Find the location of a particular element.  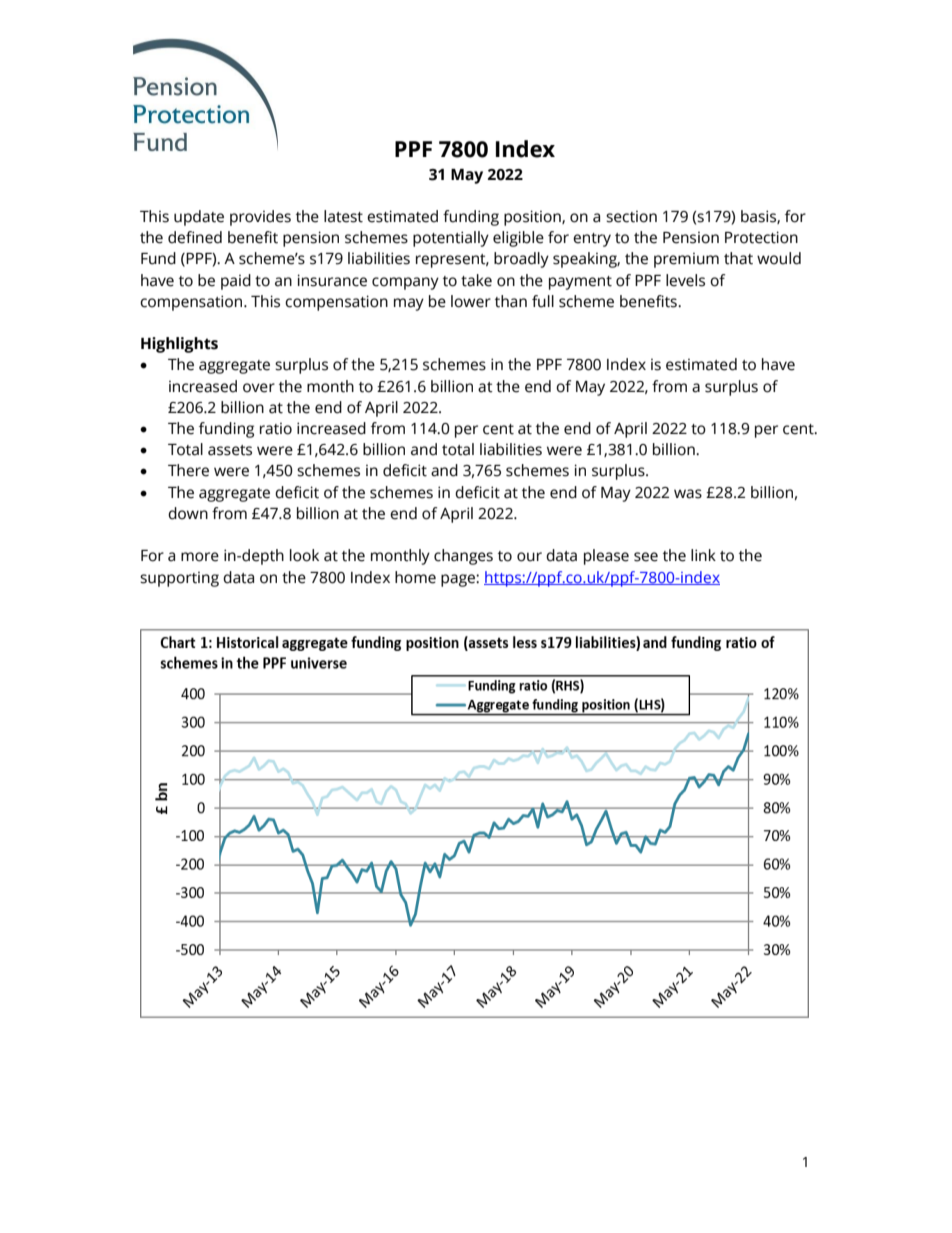

our is located at coordinates (529, 557).
